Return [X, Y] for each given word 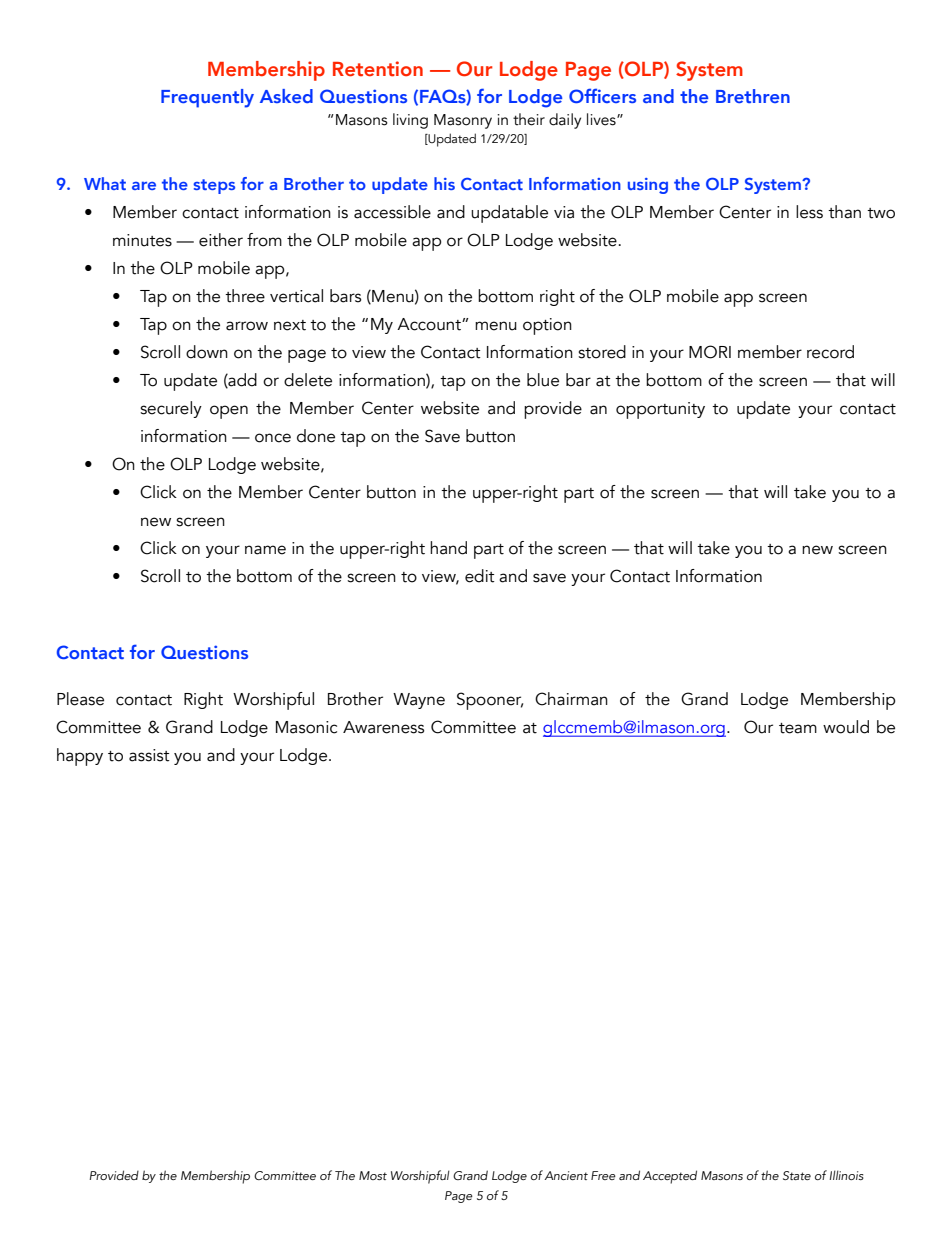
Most [373, 1175]
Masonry [463, 121]
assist [149, 755]
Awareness [383, 727]
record [830, 352]
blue [543, 380]
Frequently [207, 98]
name [265, 550]
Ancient [566, 1175]
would [846, 727]
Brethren [753, 96]
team [798, 728]
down [207, 352]
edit [480, 576]
